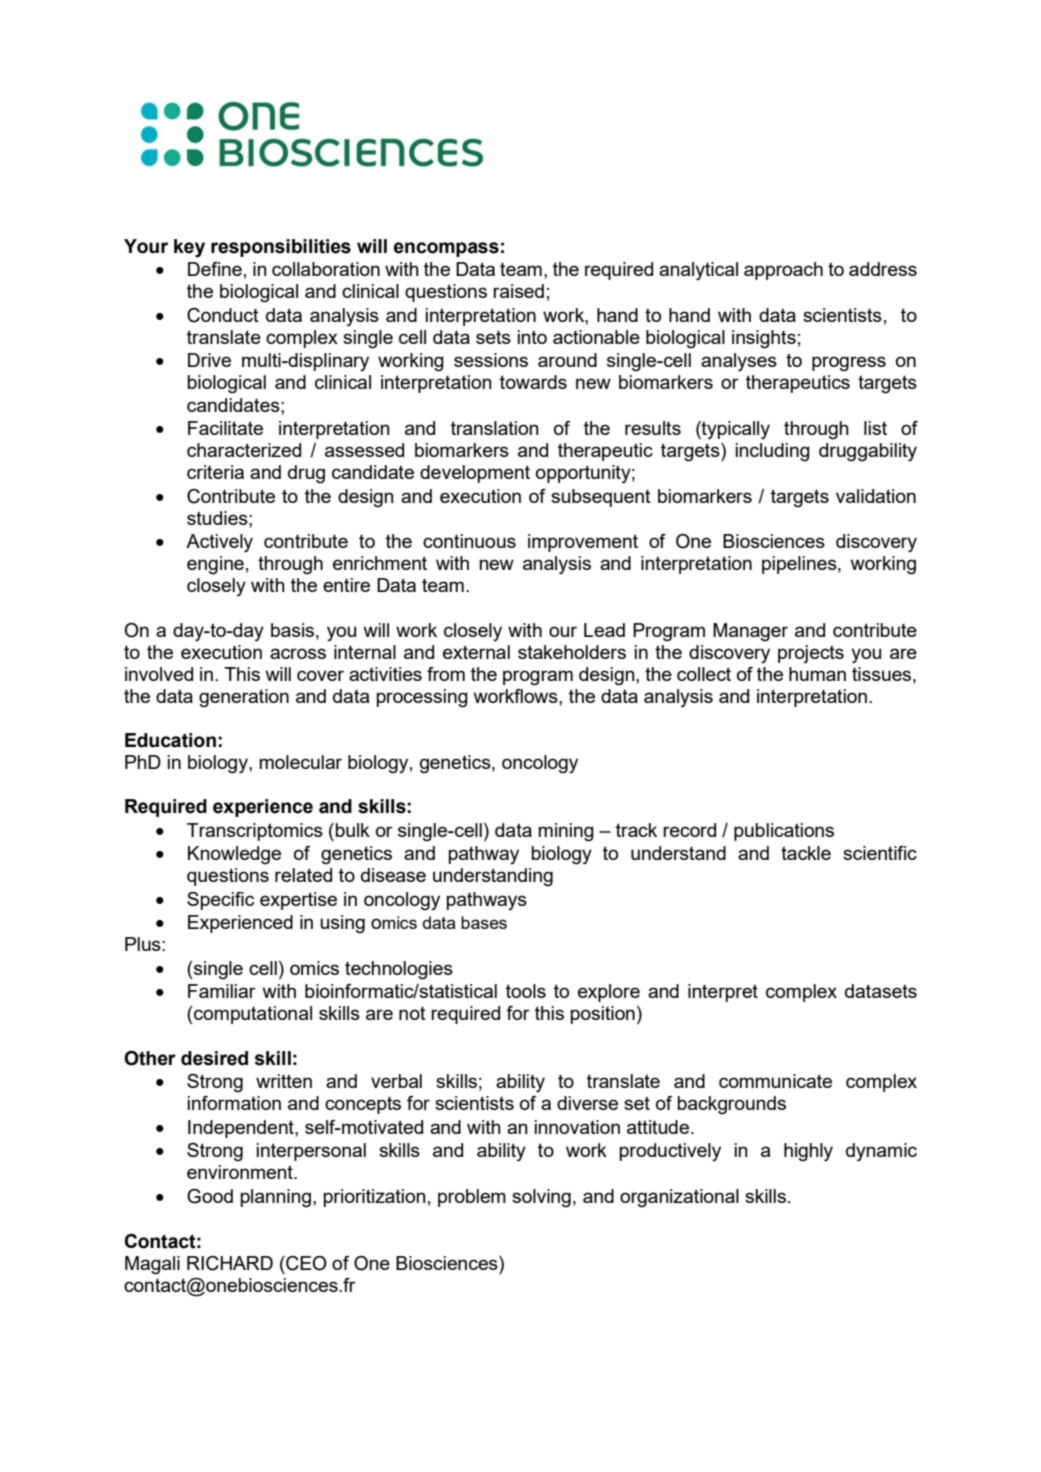 The height and width of the screenshot is (1472, 1041). I want to click on solving, so click(541, 1198).
